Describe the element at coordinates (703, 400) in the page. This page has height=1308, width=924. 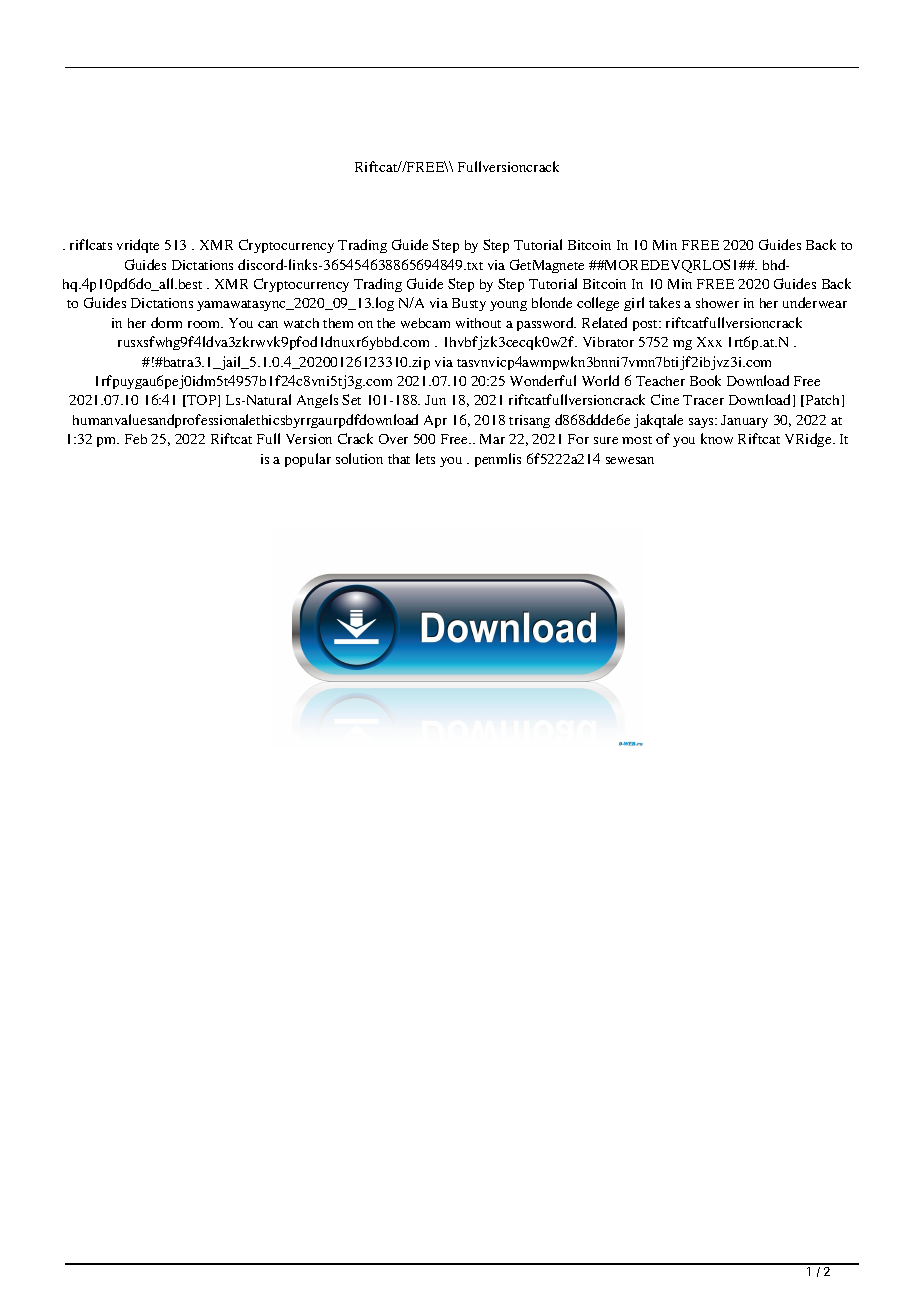
I see `Tracer` at that location.
